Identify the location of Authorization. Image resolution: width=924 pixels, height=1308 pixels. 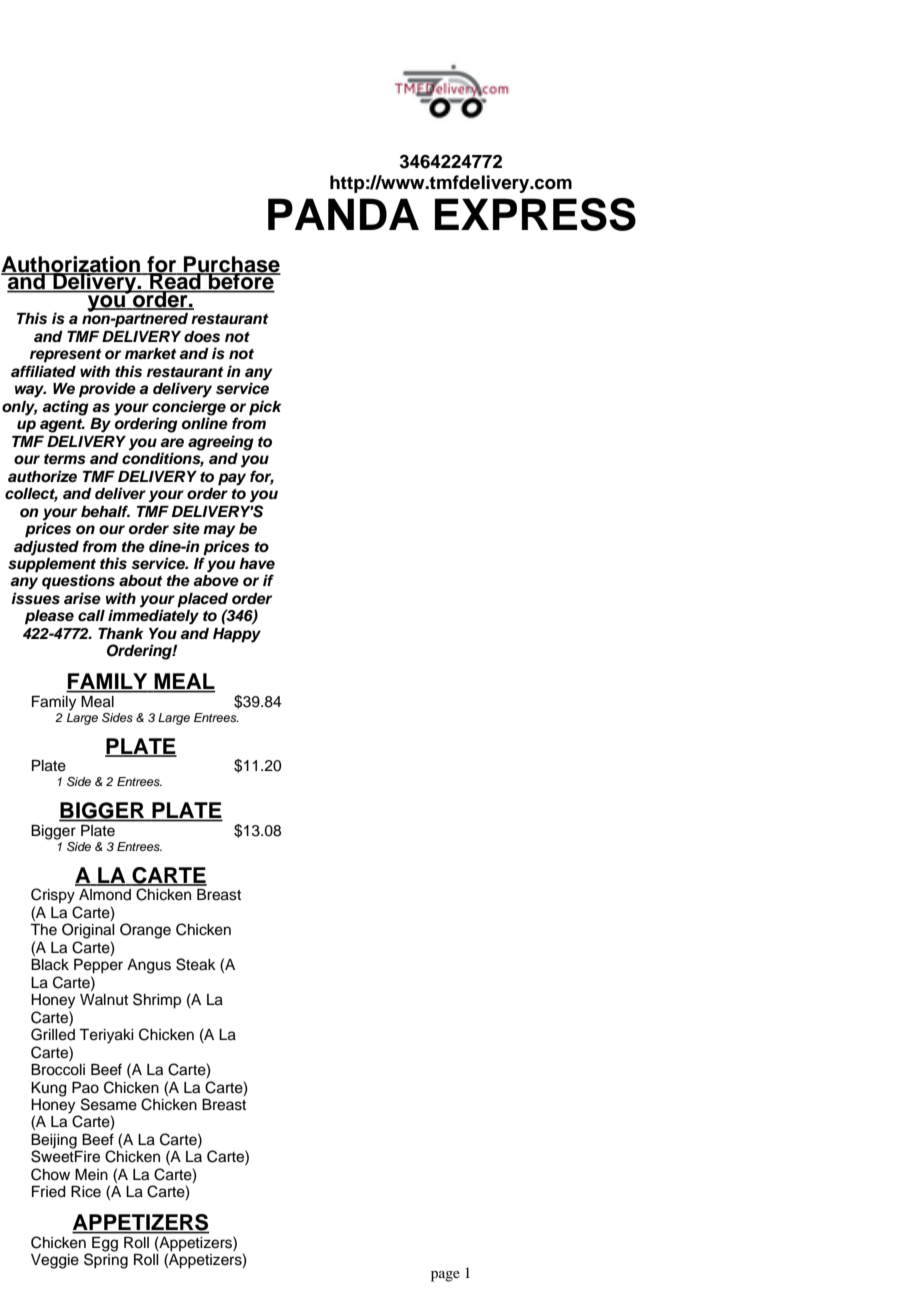
(71, 265).
